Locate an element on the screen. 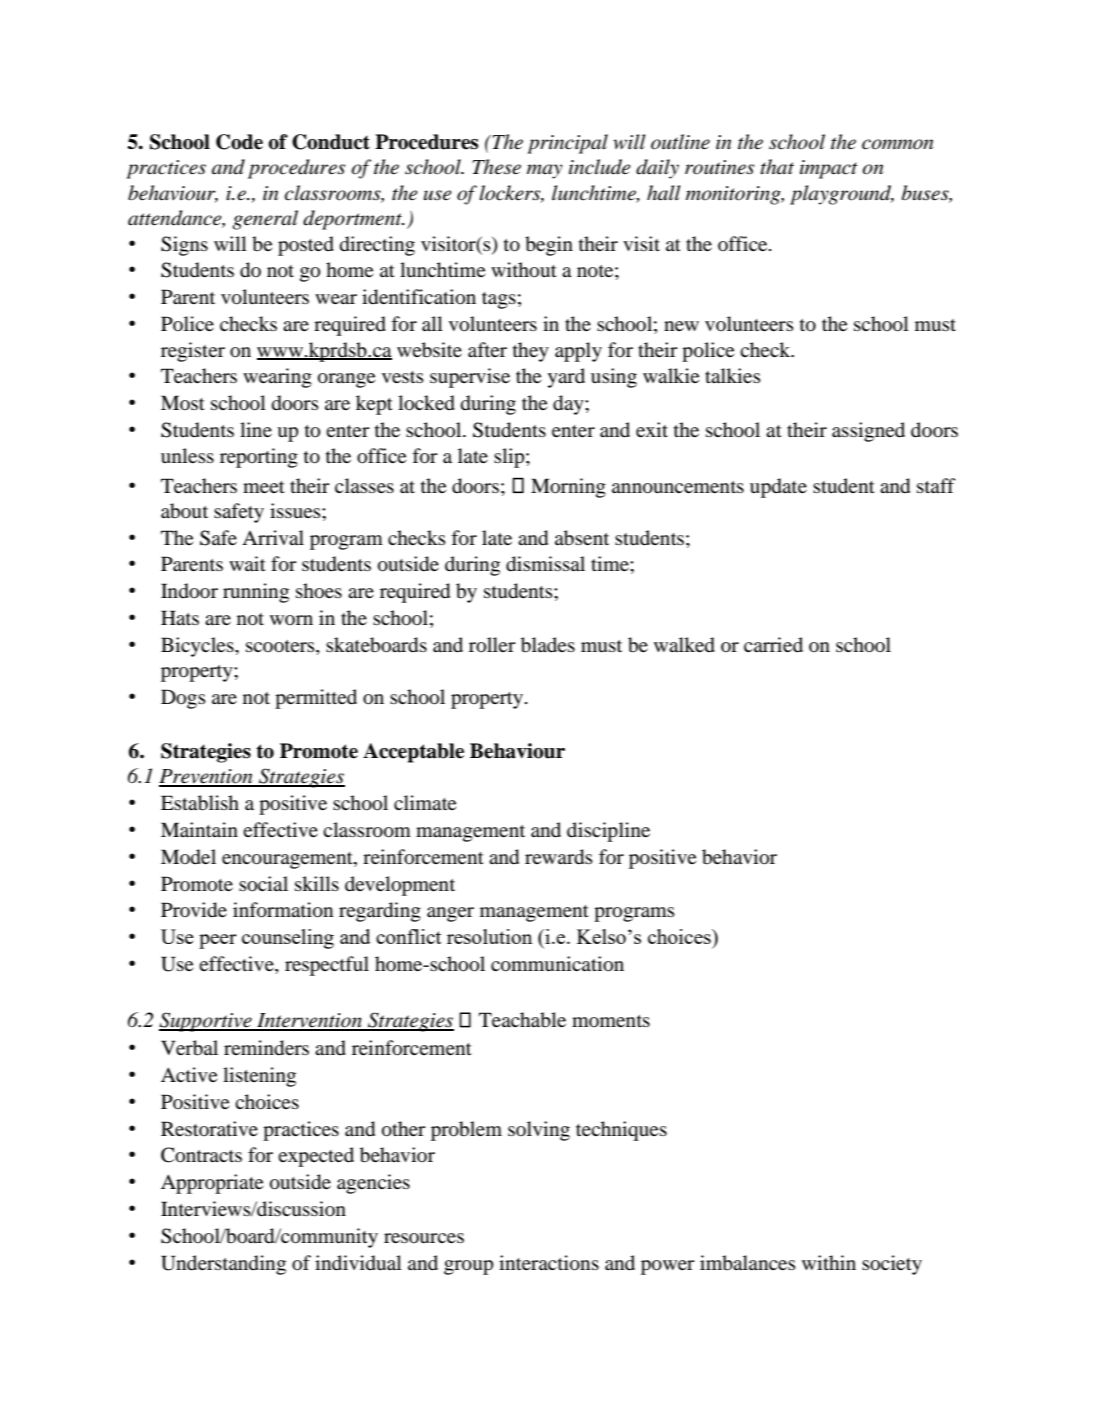 The image size is (1093, 1415). day is located at coordinates (569, 405).
